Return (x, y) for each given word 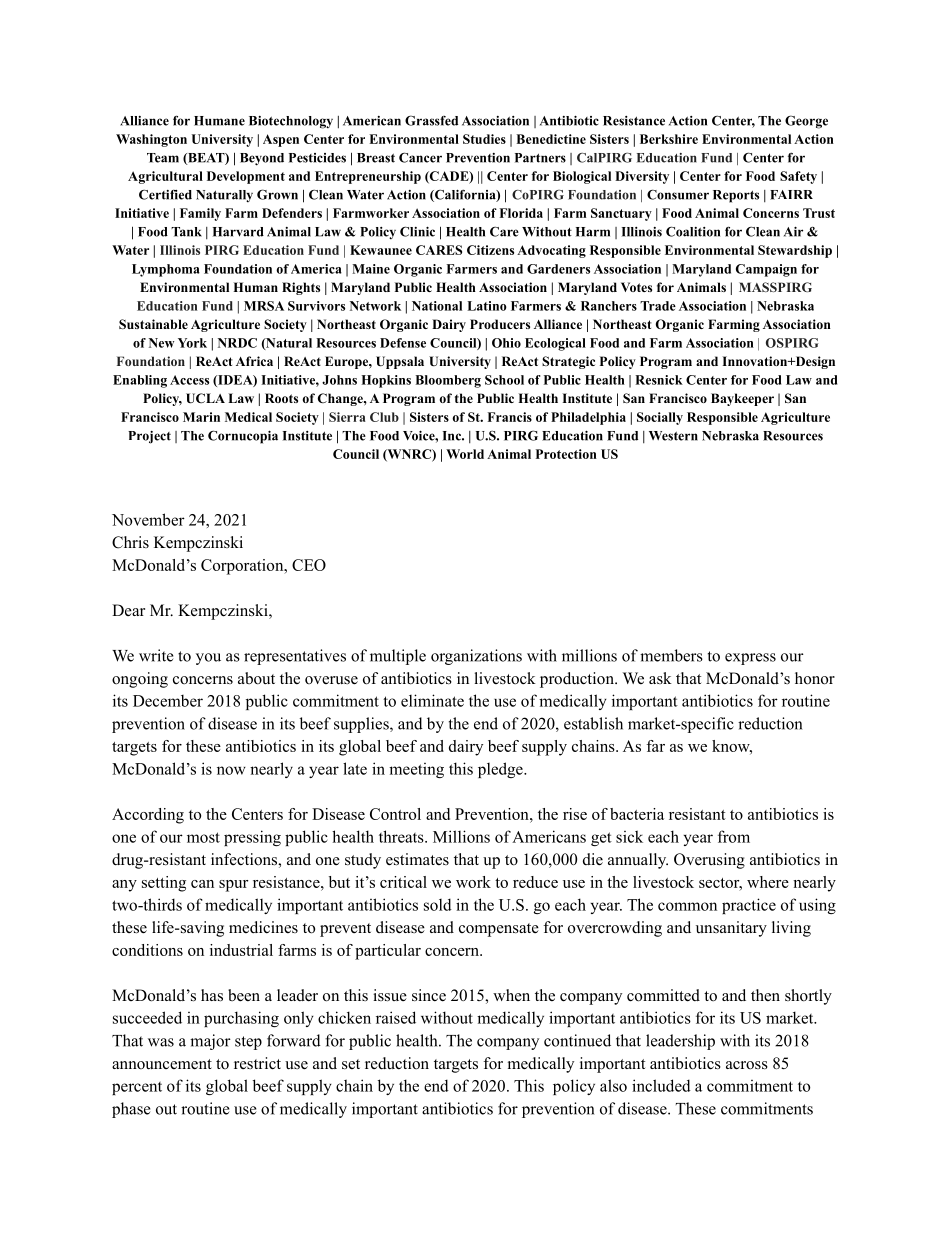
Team (163, 158)
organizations (476, 657)
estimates (417, 859)
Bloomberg (448, 381)
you (208, 659)
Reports (736, 196)
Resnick (659, 380)
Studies (484, 139)
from (734, 836)
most (203, 837)
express (750, 659)
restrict (257, 1063)
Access (189, 380)
